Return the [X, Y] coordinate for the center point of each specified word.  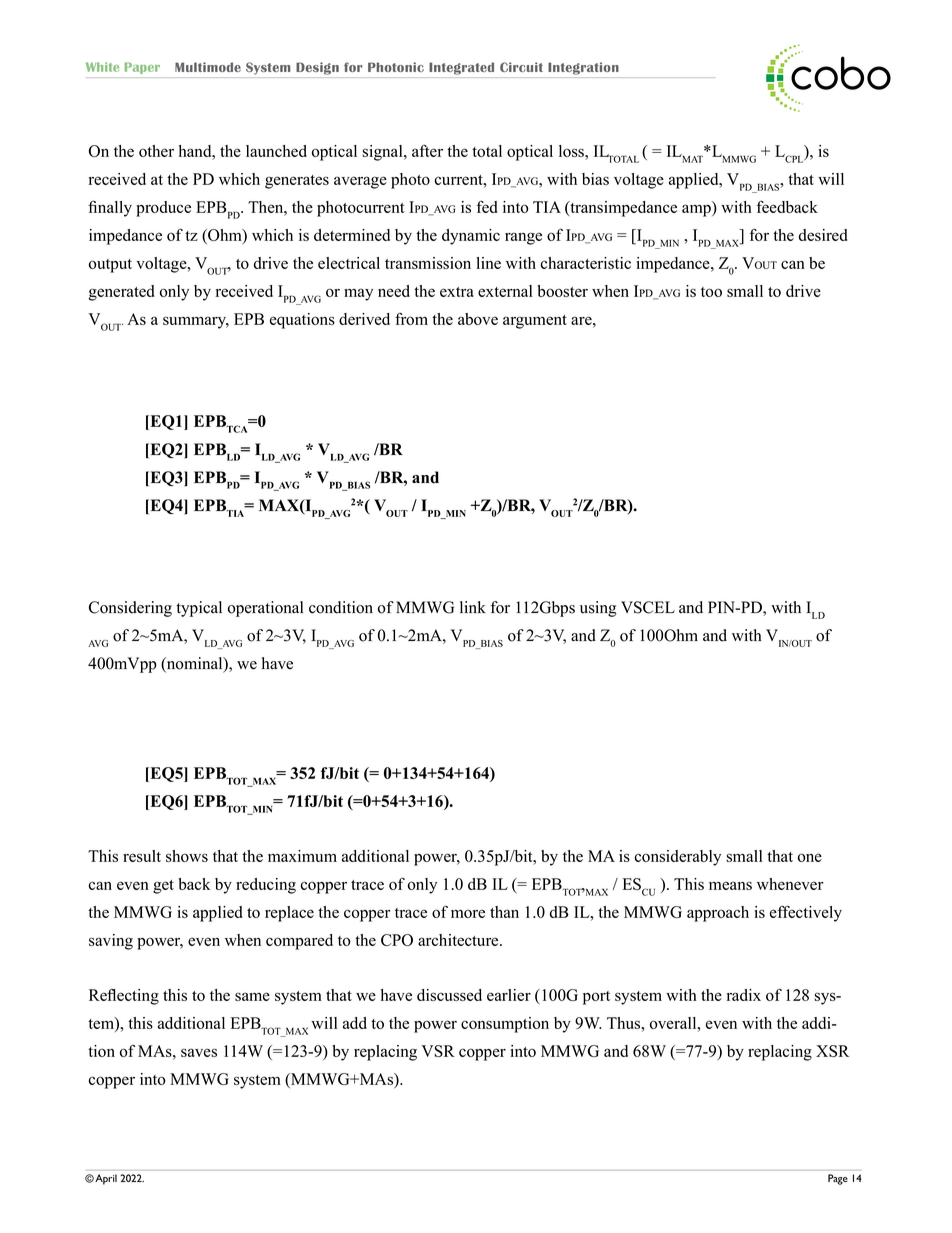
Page [838, 1179]
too [711, 292]
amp [697, 210]
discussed [449, 995]
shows [187, 856]
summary [196, 322]
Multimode [208, 67]
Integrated [461, 68]
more [468, 913]
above [478, 319]
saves [199, 1052]
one [810, 857]
